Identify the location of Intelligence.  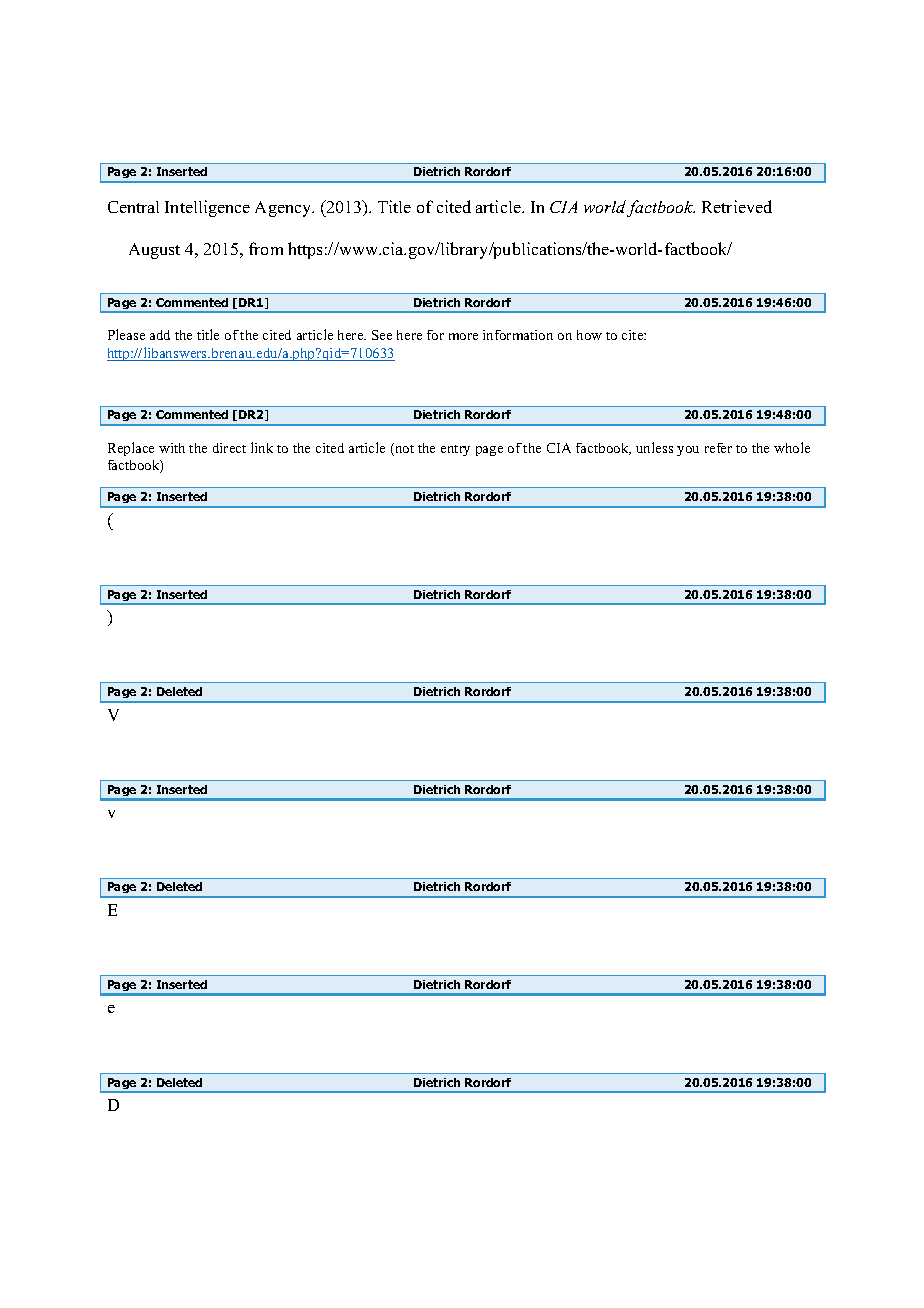
(207, 208).
